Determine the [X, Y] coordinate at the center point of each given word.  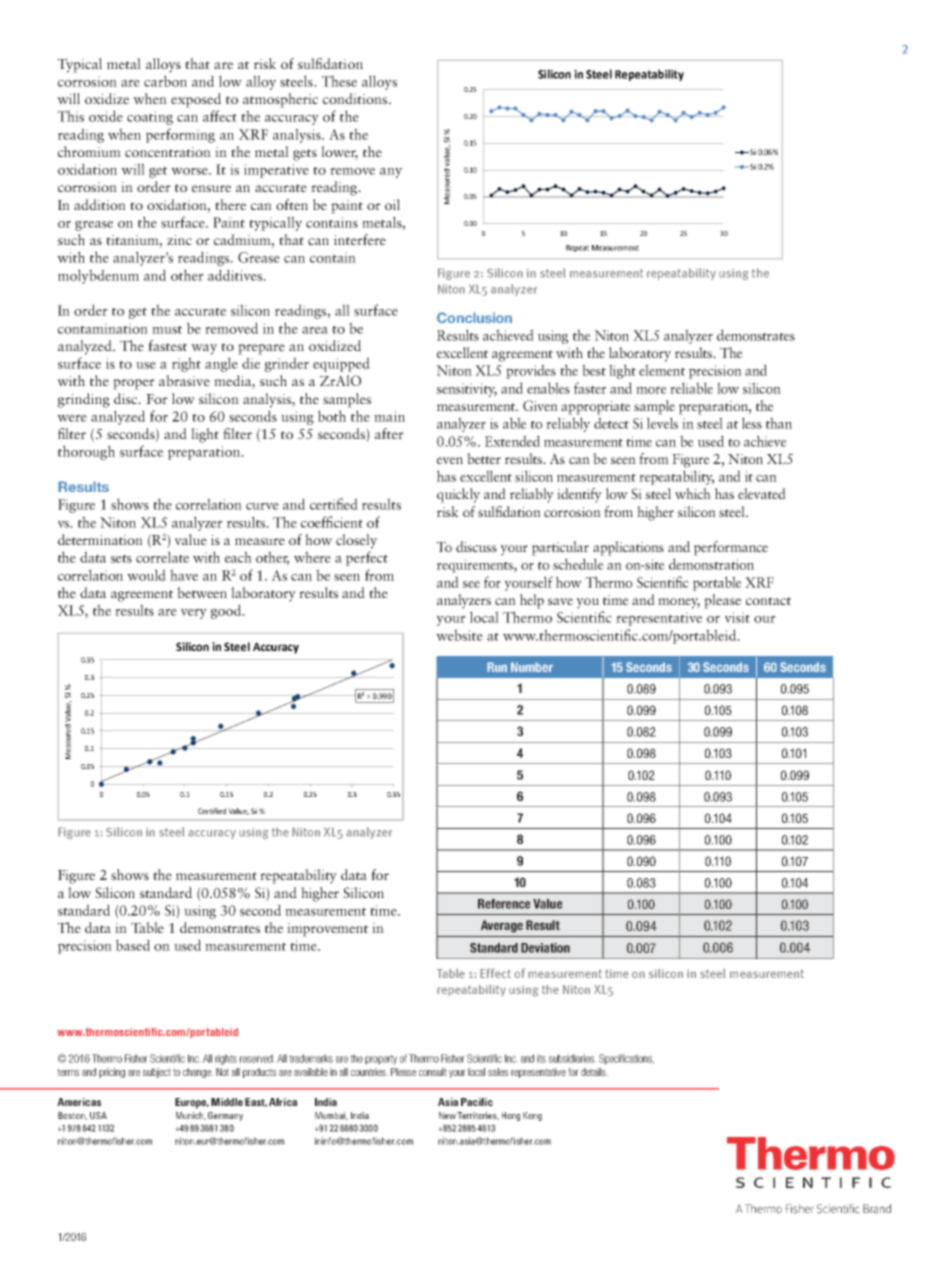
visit [737, 617]
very [194, 614]
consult [433, 1072]
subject [157, 1073]
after [389, 433]
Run [497, 667]
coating [150, 118]
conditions [356, 98]
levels [662, 423]
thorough [86, 452]
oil [392, 204]
